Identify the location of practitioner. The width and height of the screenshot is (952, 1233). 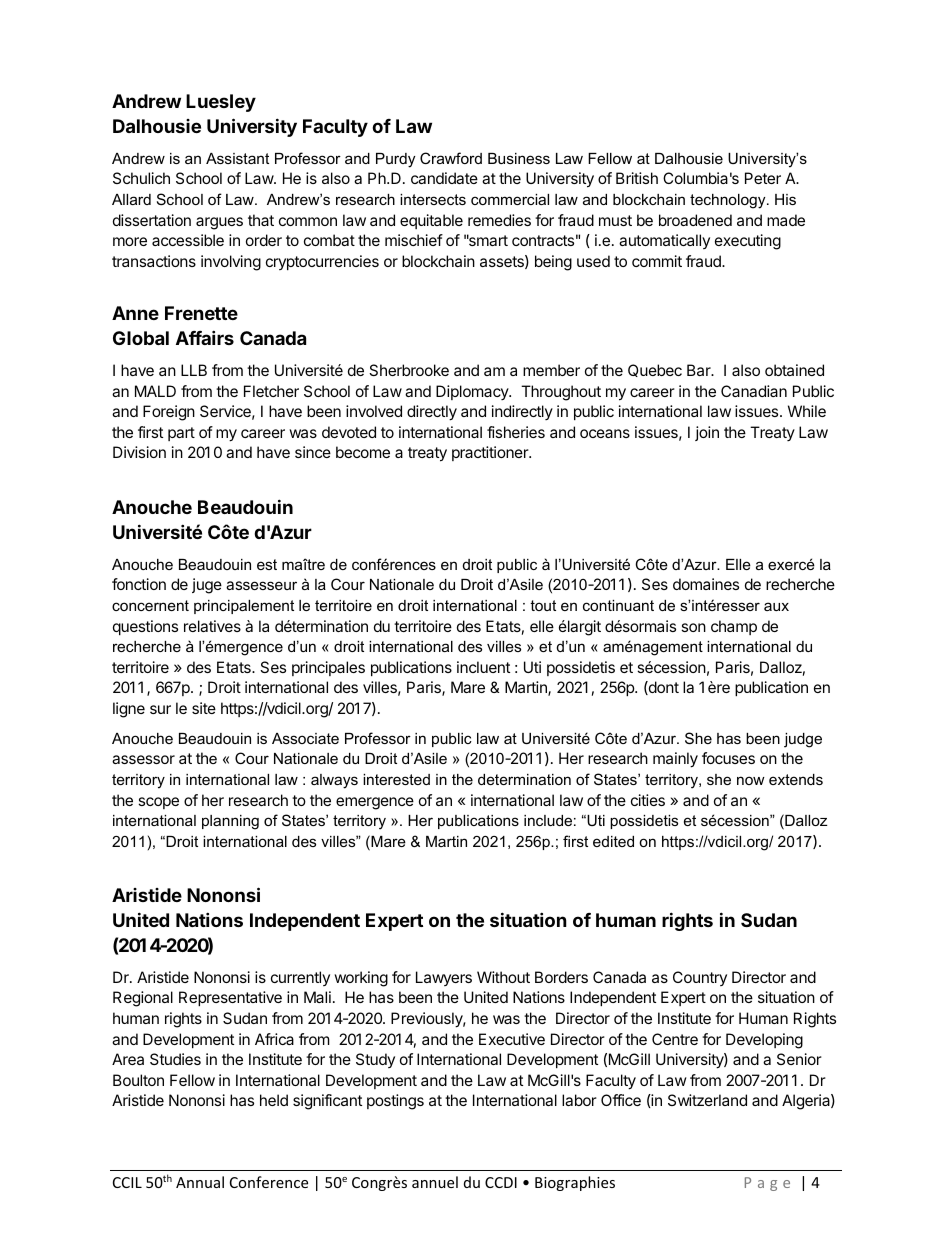
(491, 453).
